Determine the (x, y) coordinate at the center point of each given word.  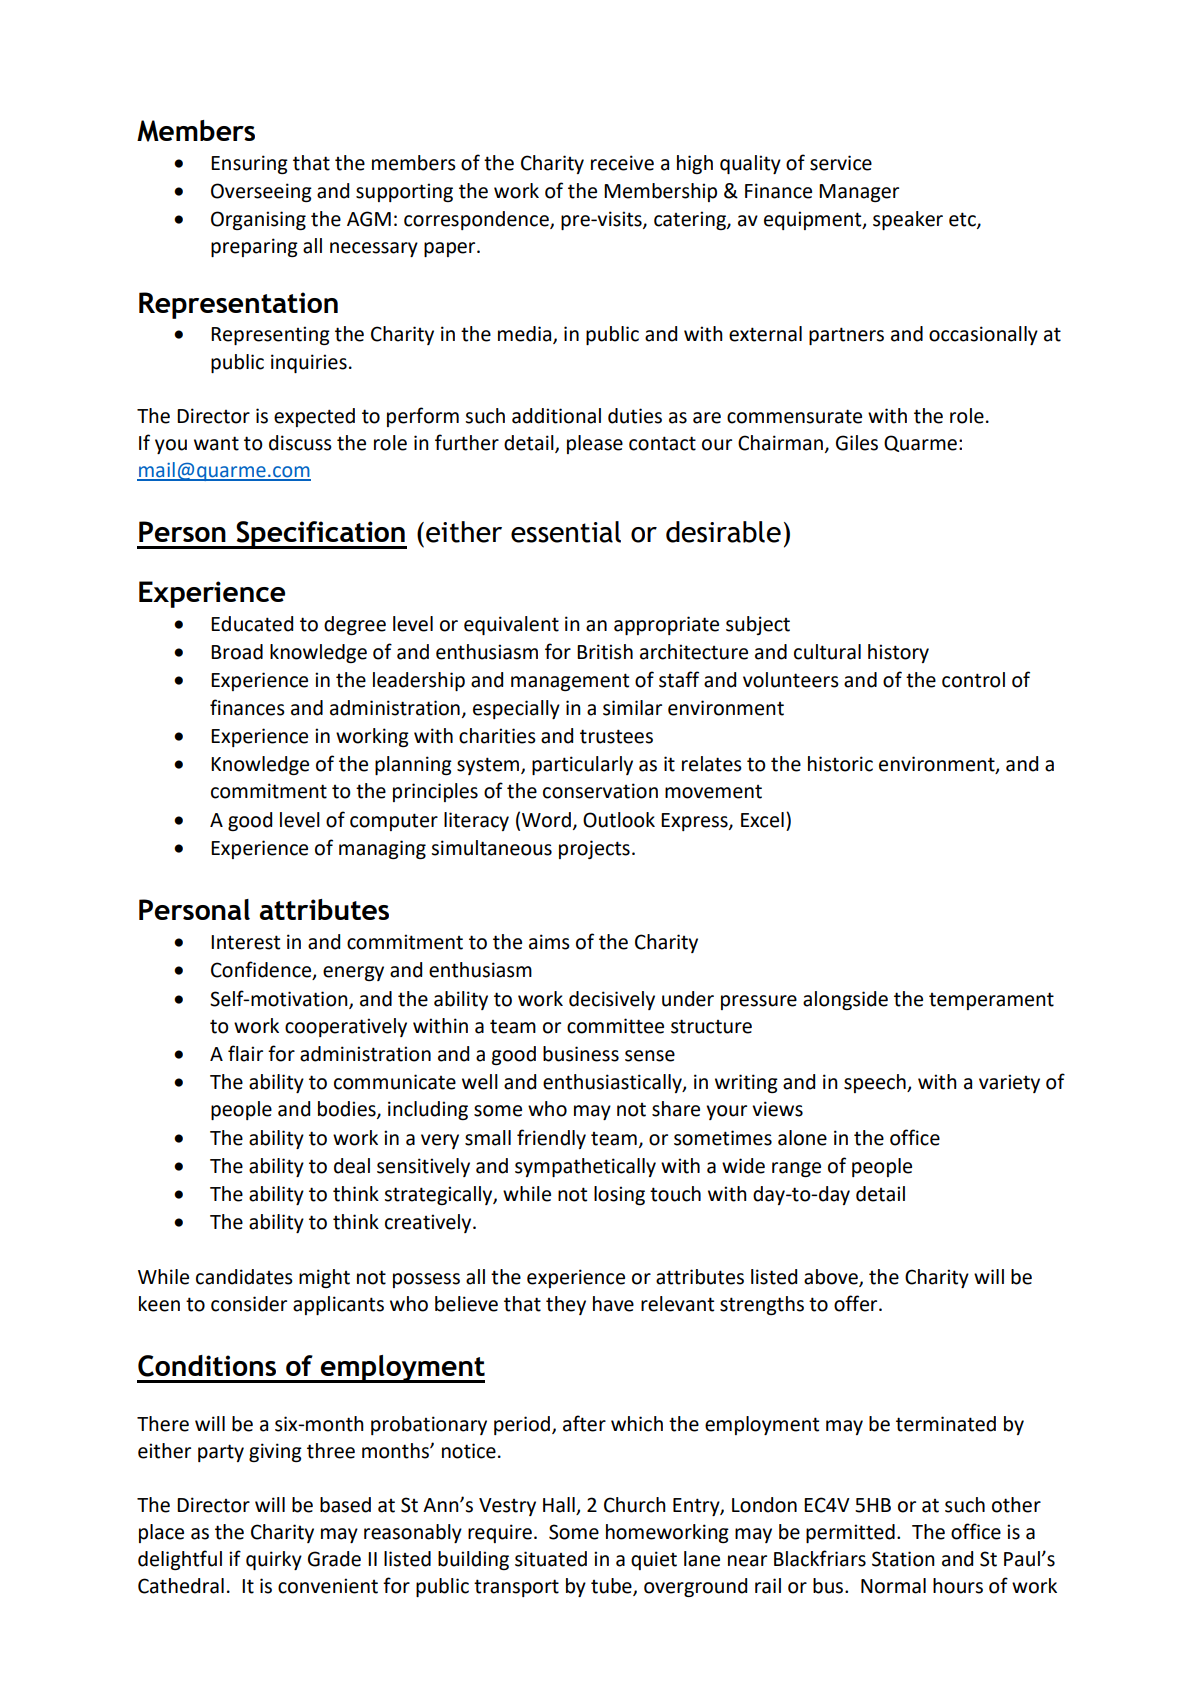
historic (840, 764)
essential (566, 532)
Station (903, 1559)
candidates (244, 1277)
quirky (274, 1560)
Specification (320, 535)
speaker (908, 220)
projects (594, 849)
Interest (245, 942)
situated (551, 1559)
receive (622, 163)
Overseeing (261, 192)
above (832, 1277)
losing (619, 1195)
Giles (857, 443)
